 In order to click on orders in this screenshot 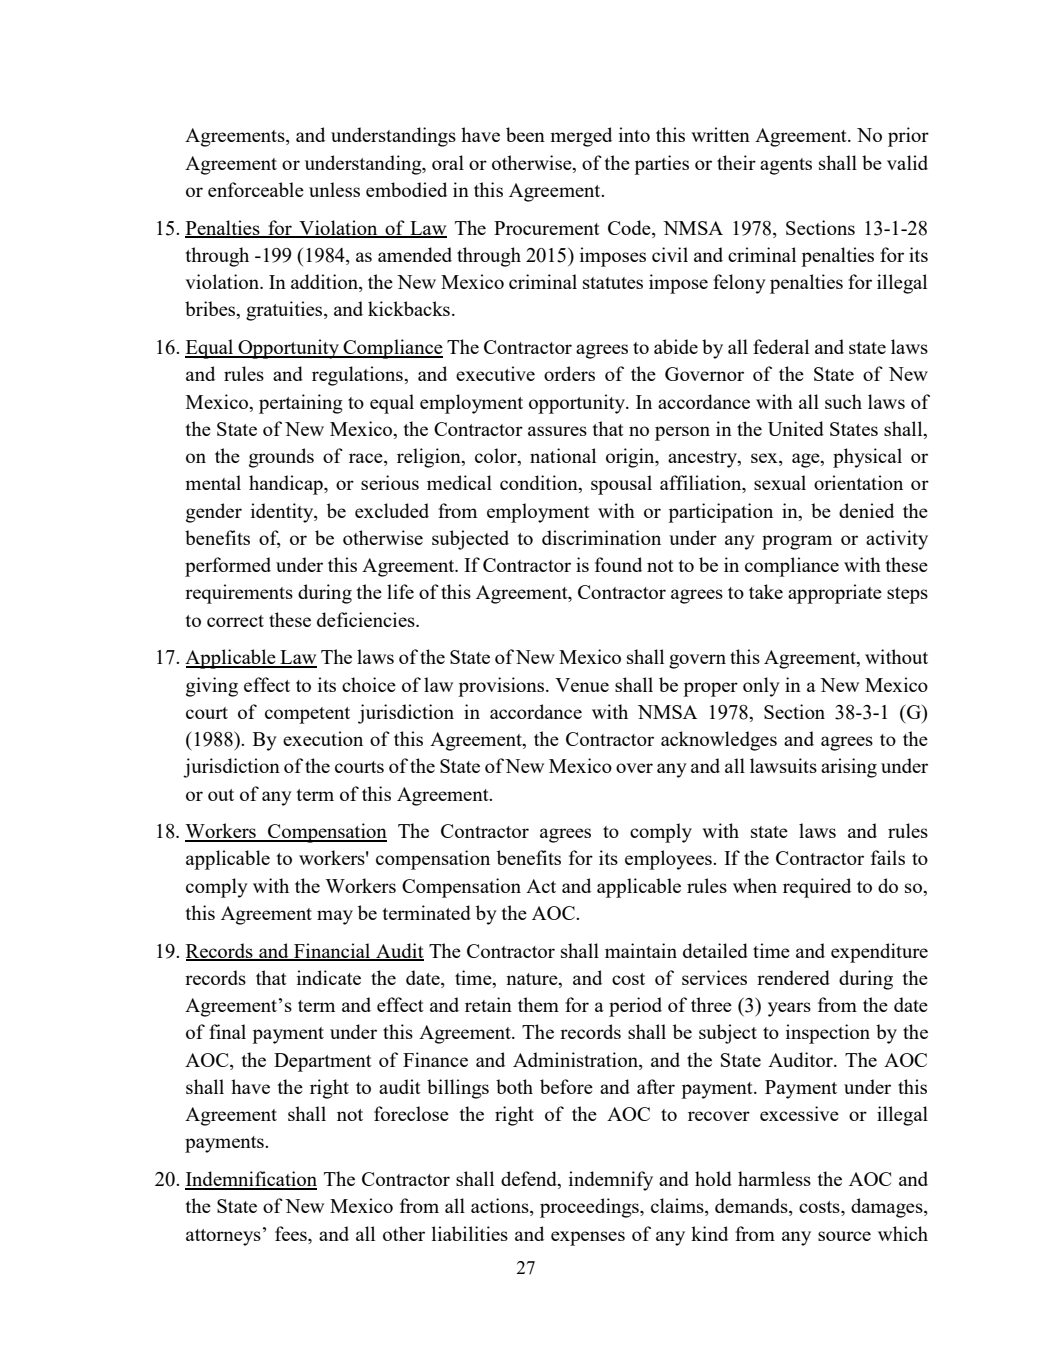, I will do `click(569, 373)`.
